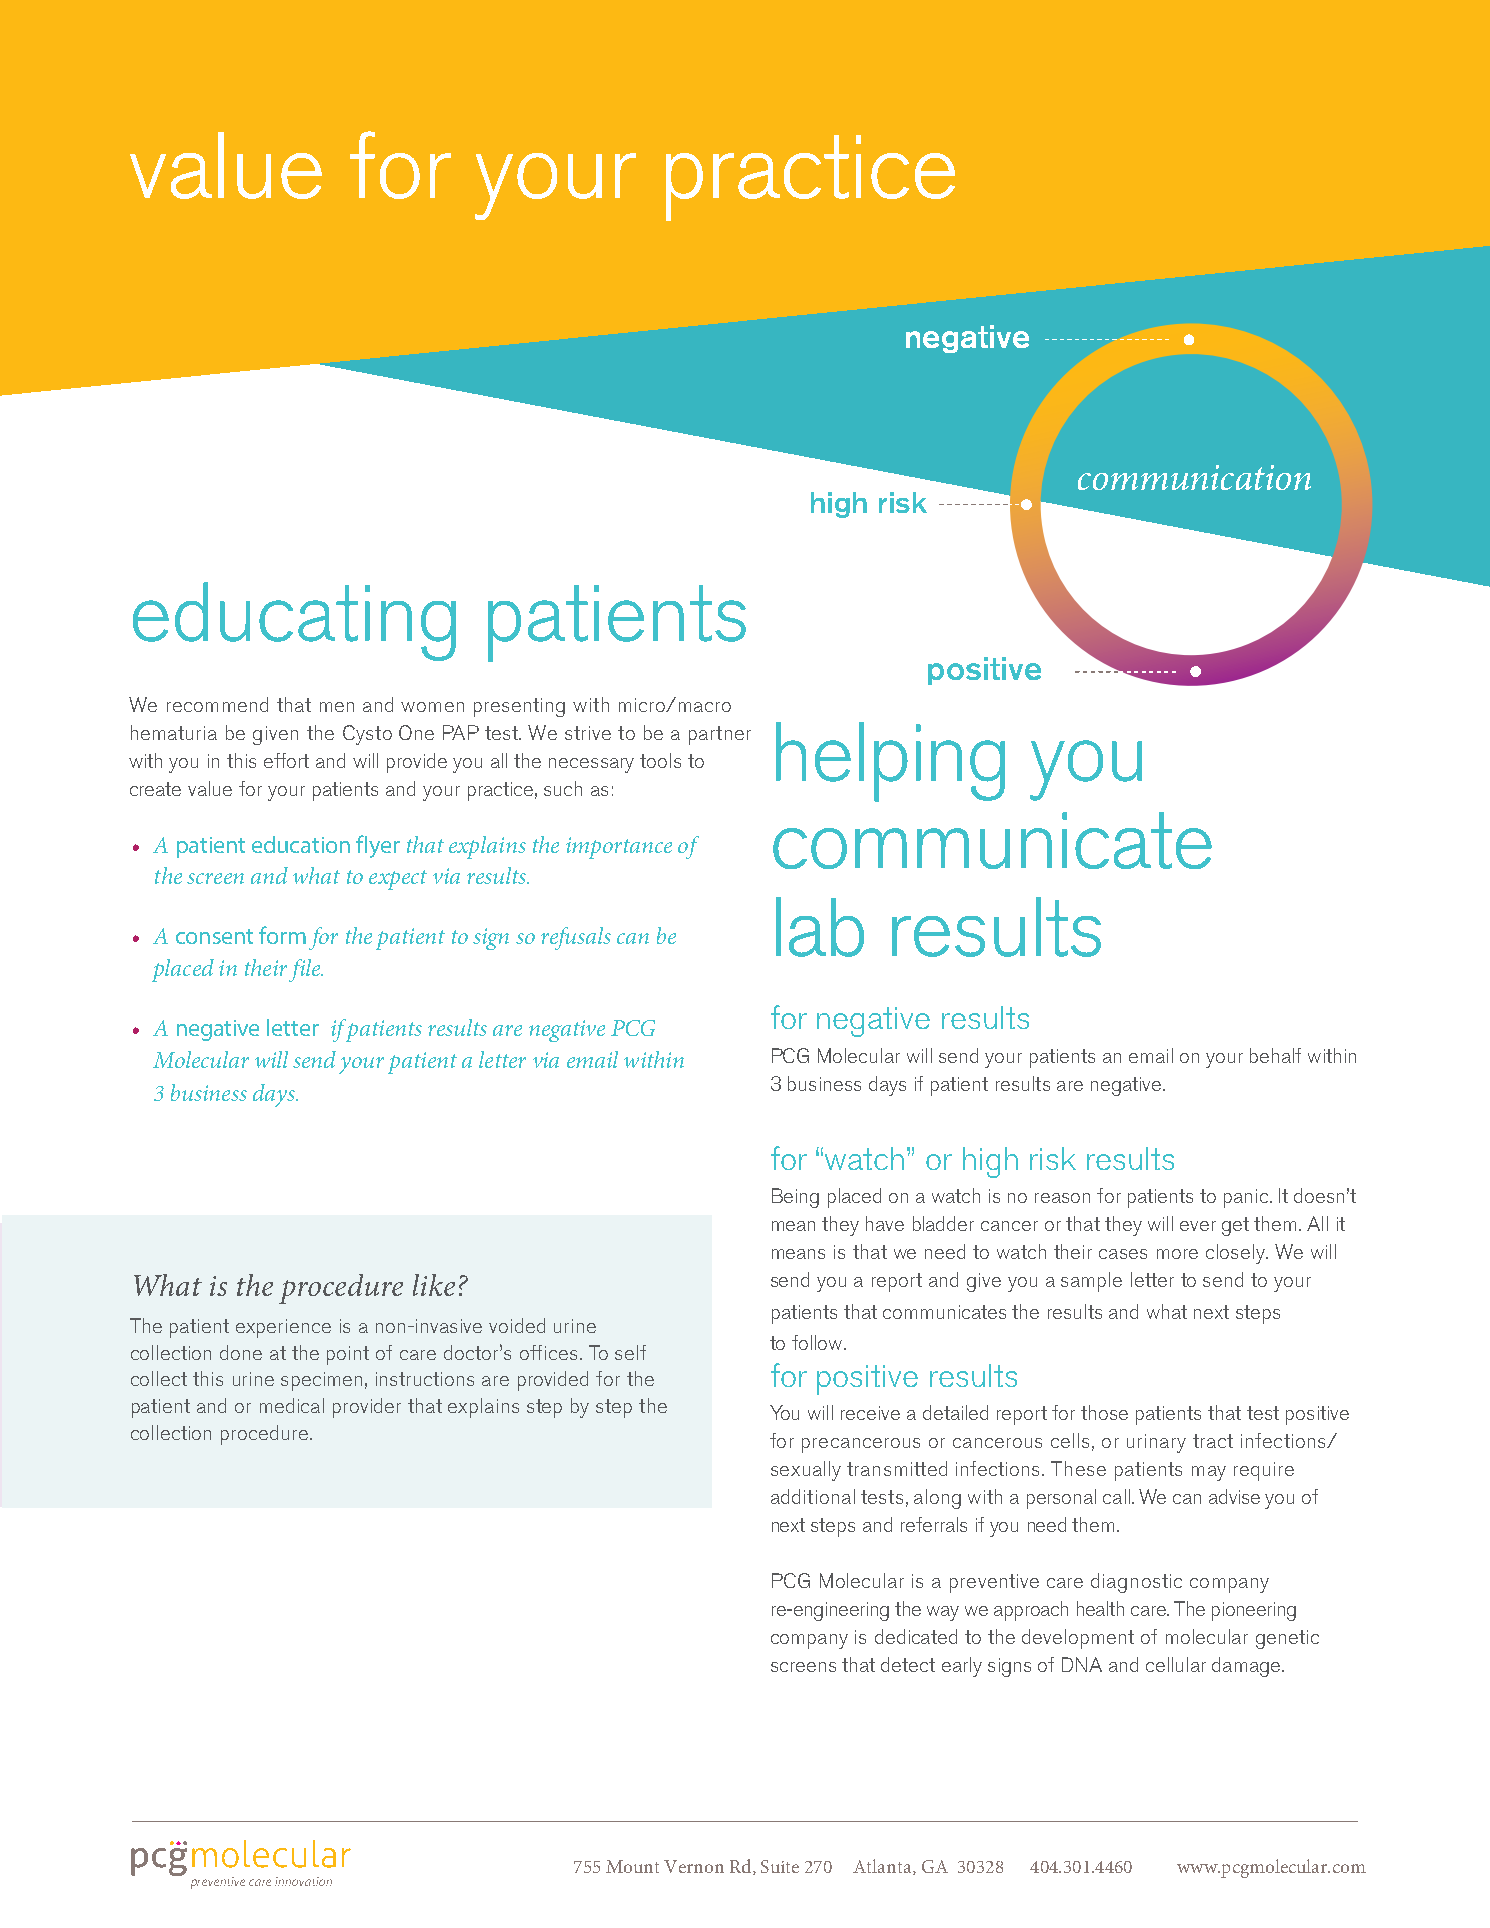 This page has height=1928, width=1490. Describe the element at coordinates (303, 1881) in the page. I see `innovation` at that location.
